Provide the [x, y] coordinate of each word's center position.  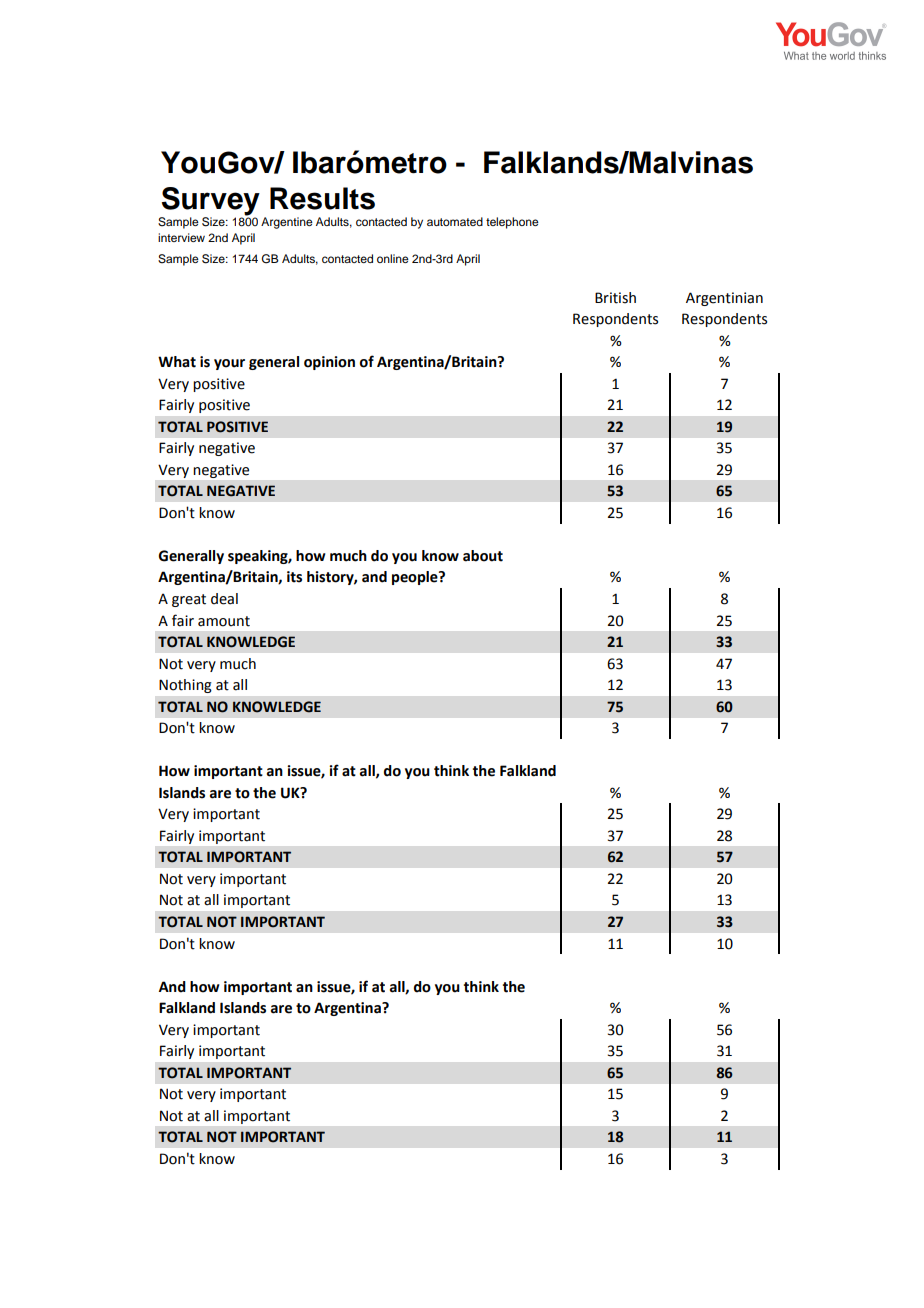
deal [224, 599]
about [483, 556]
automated [455, 221]
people [416, 578]
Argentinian [724, 299]
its [294, 577]
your [229, 364]
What [177, 362]
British [615, 298]
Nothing [185, 686]
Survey [210, 202]
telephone [512, 223]
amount [224, 621]
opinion [329, 363]
